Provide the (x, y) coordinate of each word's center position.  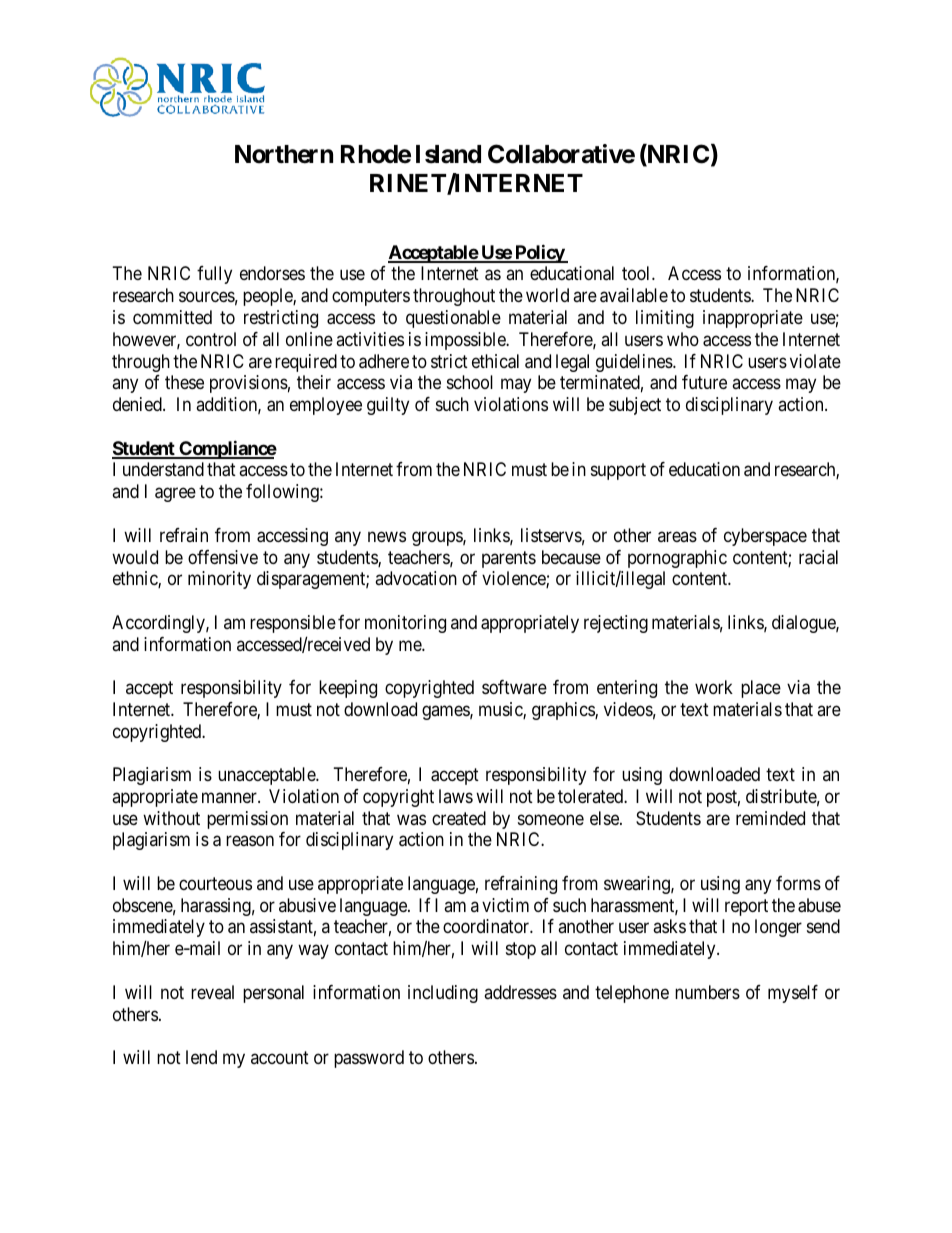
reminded (770, 818)
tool (637, 273)
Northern (284, 154)
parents (509, 559)
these (184, 382)
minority (219, 580)
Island (448, 154)
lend (201, 1057)
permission (247, 820)
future (704, 382)
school (470, 382)
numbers (707, 992)
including (443, 994)
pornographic (677, 559)
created (459, 818)
